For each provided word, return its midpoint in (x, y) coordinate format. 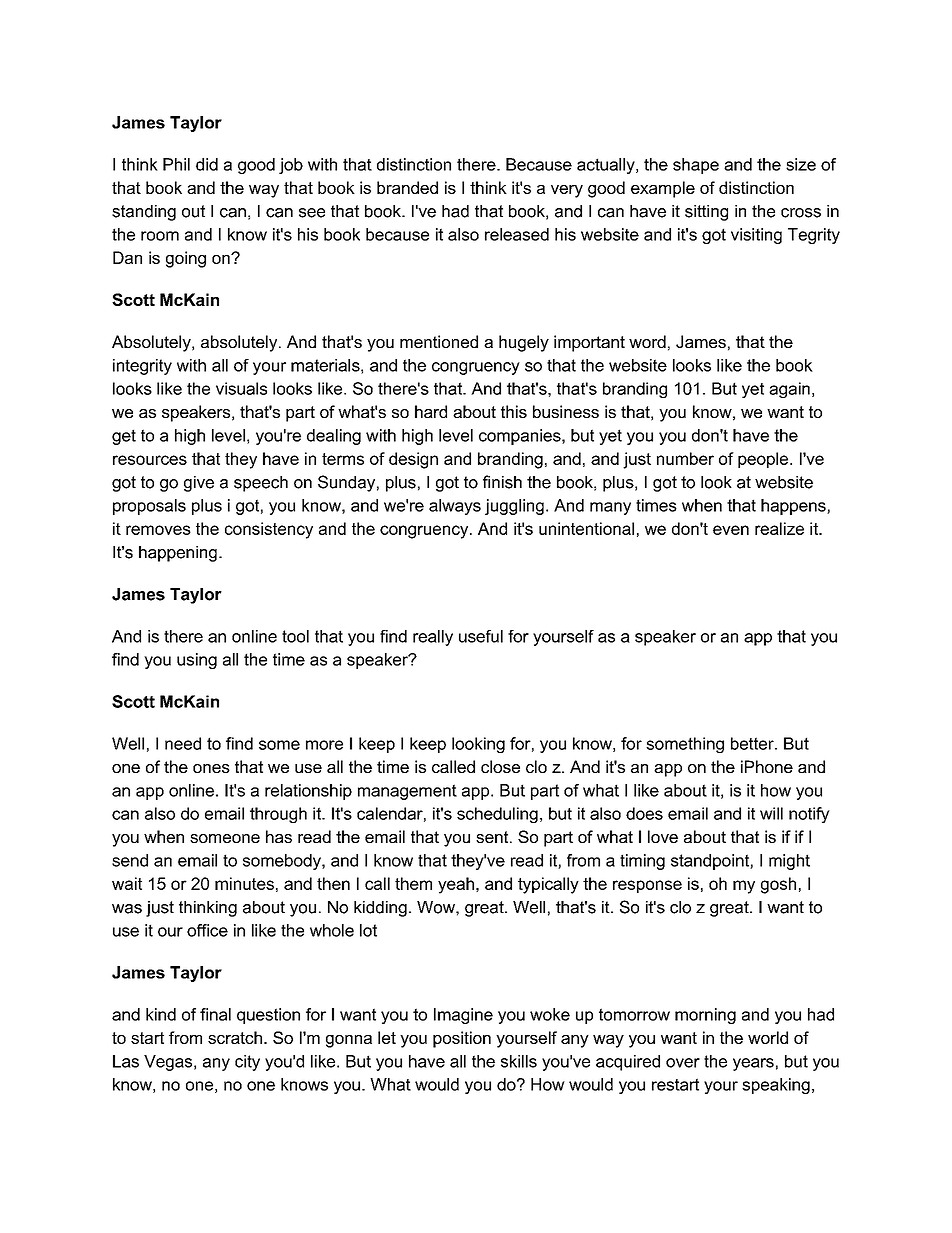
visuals (241, 388)
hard (431, 411)
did (207, 164)
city (247, 1063)
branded (407, 187)
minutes (244, 883)
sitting (706, 213)
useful (481, 636)
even (731, 530)
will (771, 813)
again (789, 390)
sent (493, 837)
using (197, 661)
